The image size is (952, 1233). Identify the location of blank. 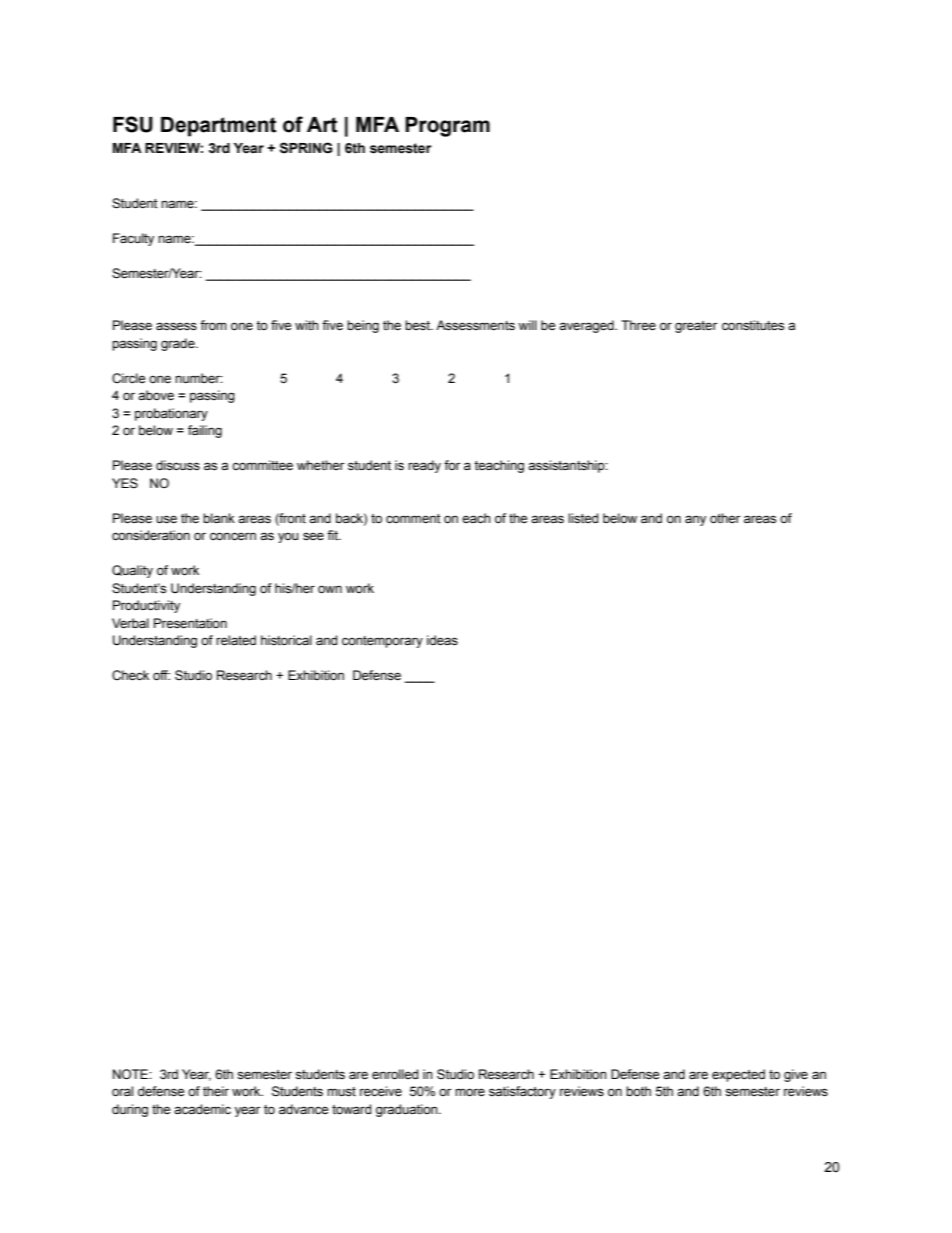
(219, 518).
